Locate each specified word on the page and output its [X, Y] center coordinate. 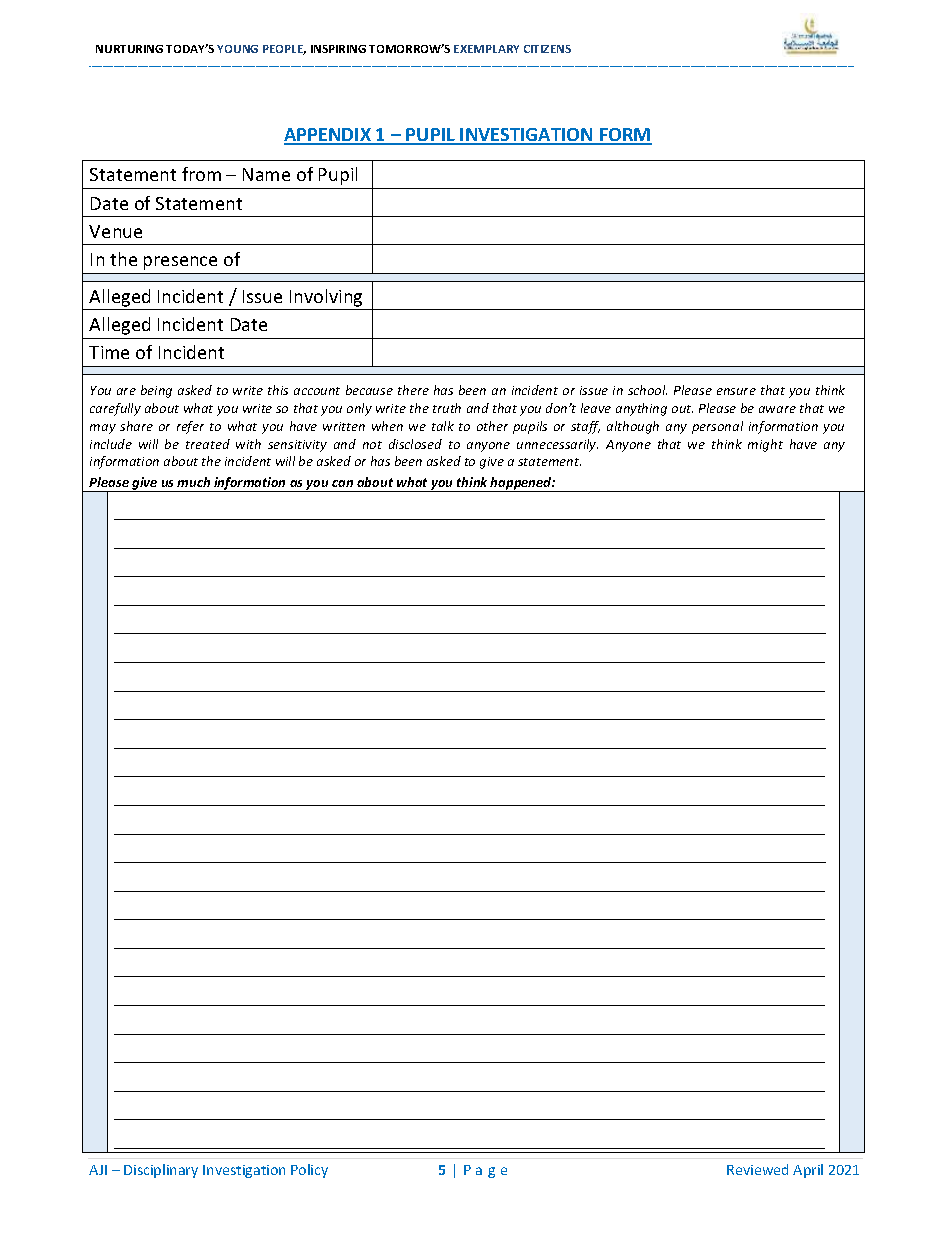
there [413, 390]
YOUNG [237, 49]
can [342, 483]
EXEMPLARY [486, 49]
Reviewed [757, 1169]
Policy [309, 1171]
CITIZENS [547, 49]
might [765, 445]
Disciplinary [161, 1171]
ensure [736, 391]
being [156, 391]
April [808, 1171]
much [193, 482]
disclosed [415, 444]
